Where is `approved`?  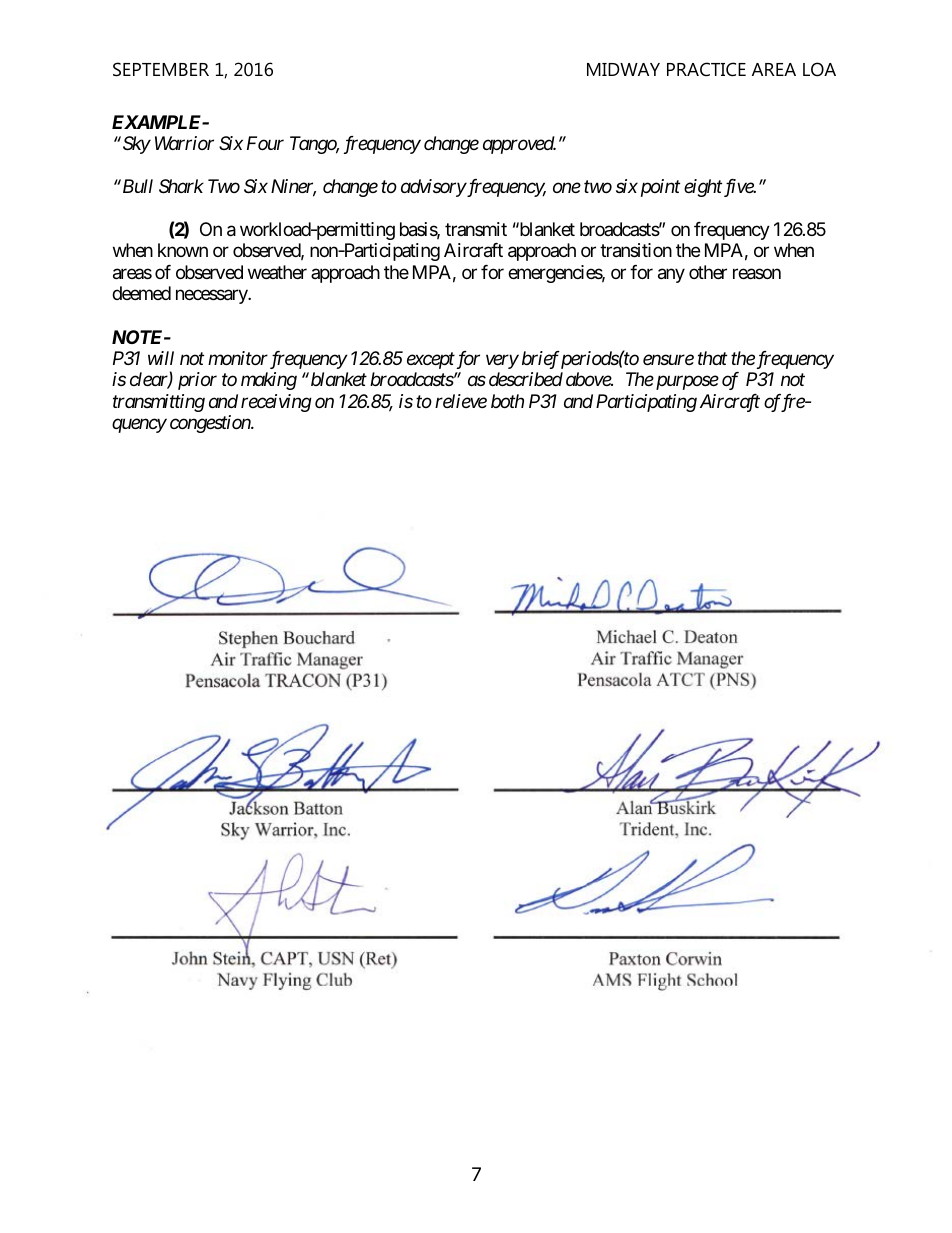
approved is located at coordinates (519, 145).
